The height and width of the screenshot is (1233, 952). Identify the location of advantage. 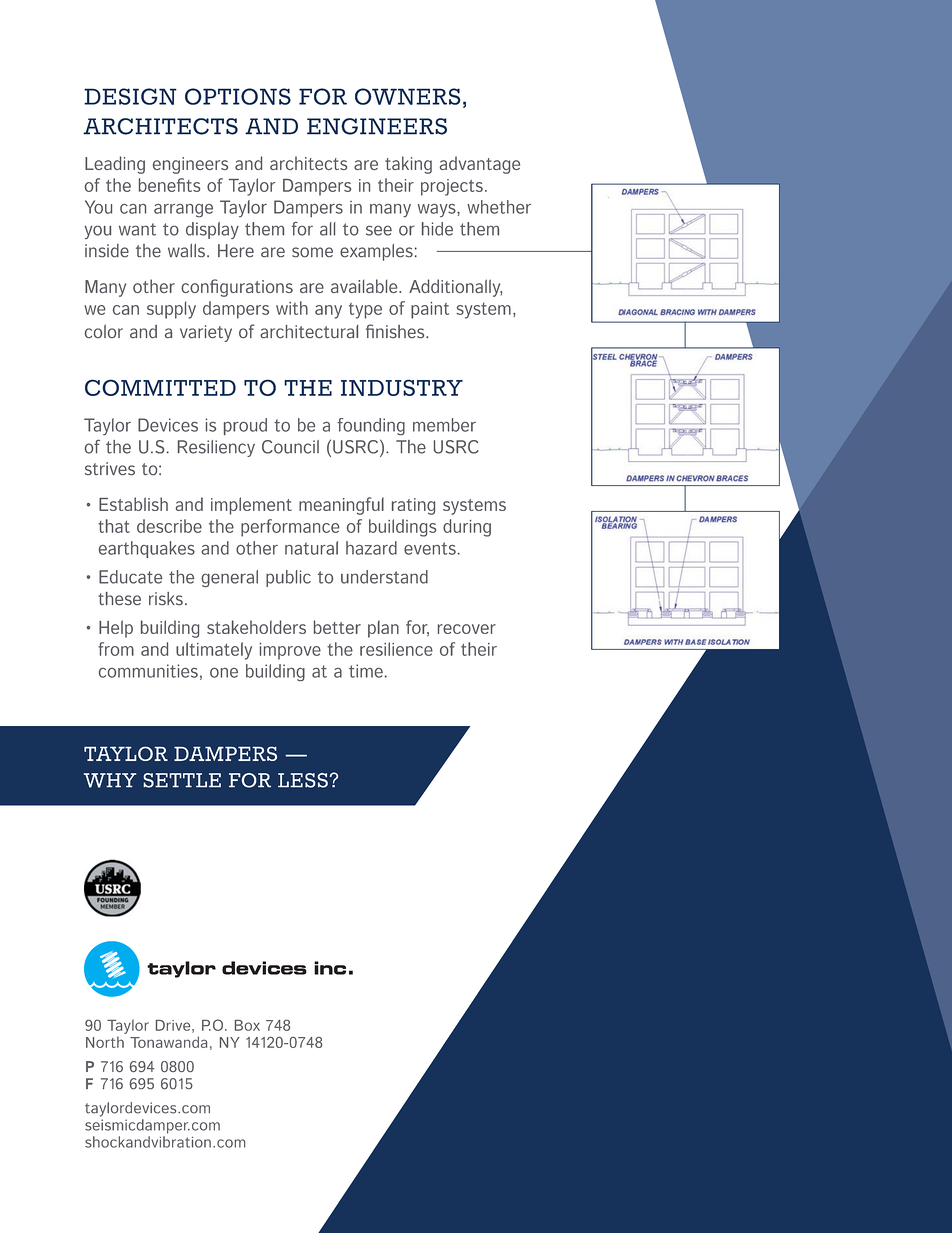
(480, 165).
